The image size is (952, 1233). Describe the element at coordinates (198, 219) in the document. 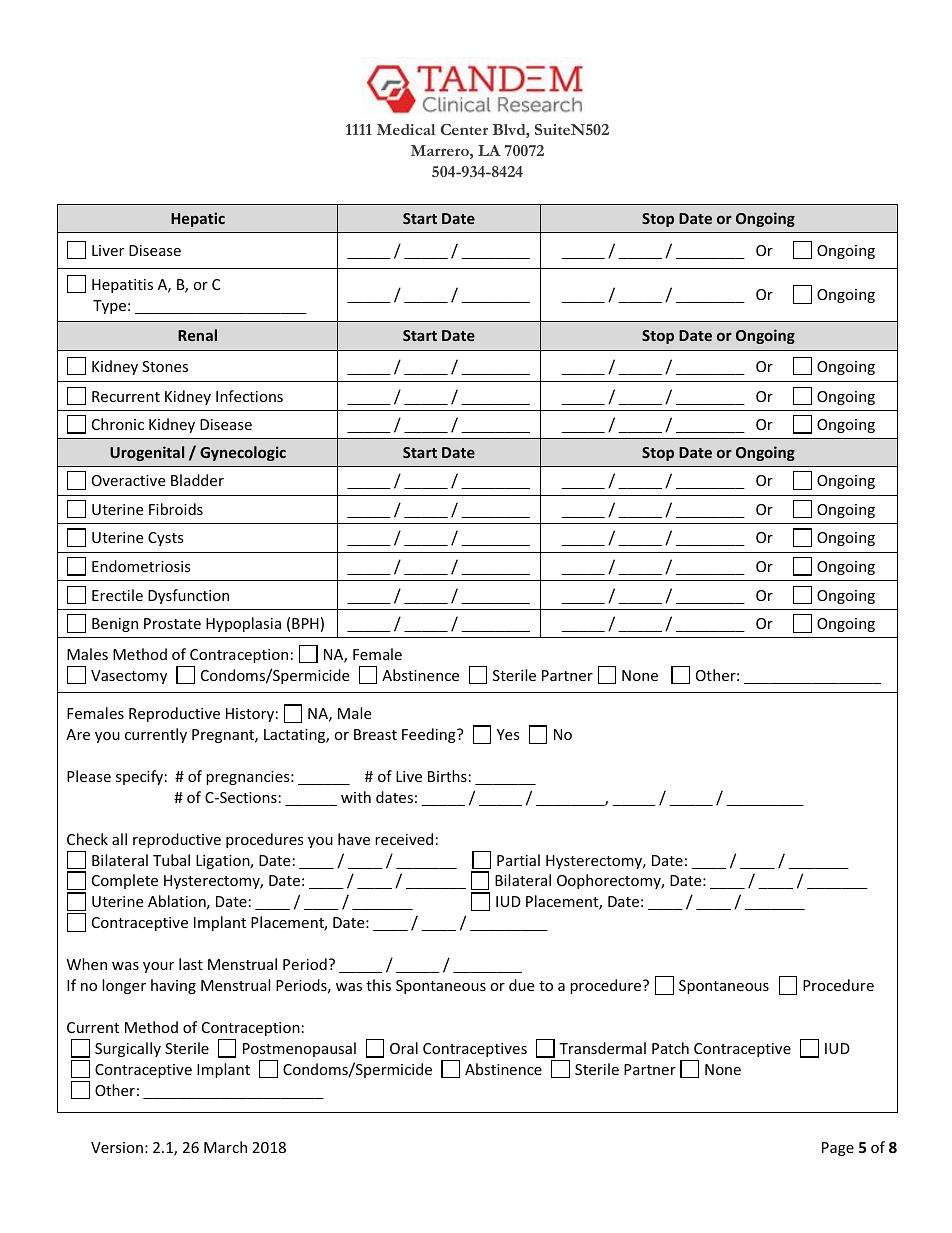

I see `Hepatic` at that location.
